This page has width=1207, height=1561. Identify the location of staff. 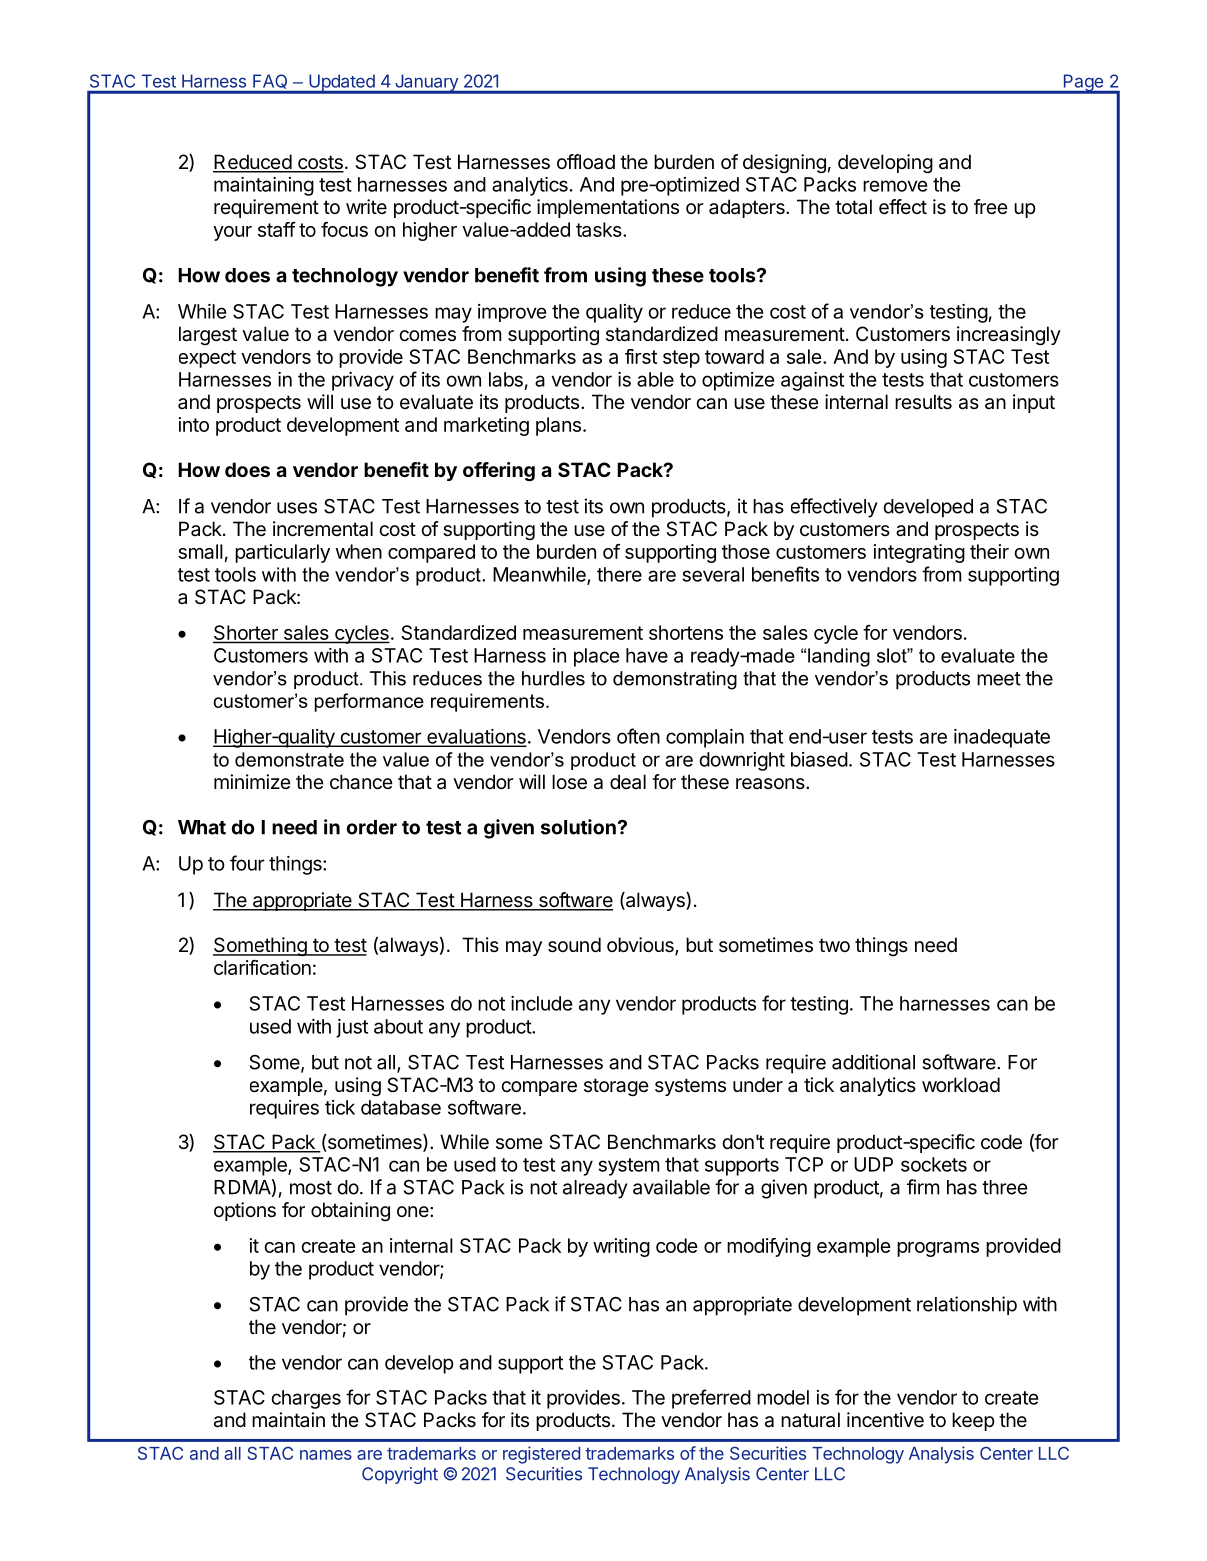
(277, 229).
